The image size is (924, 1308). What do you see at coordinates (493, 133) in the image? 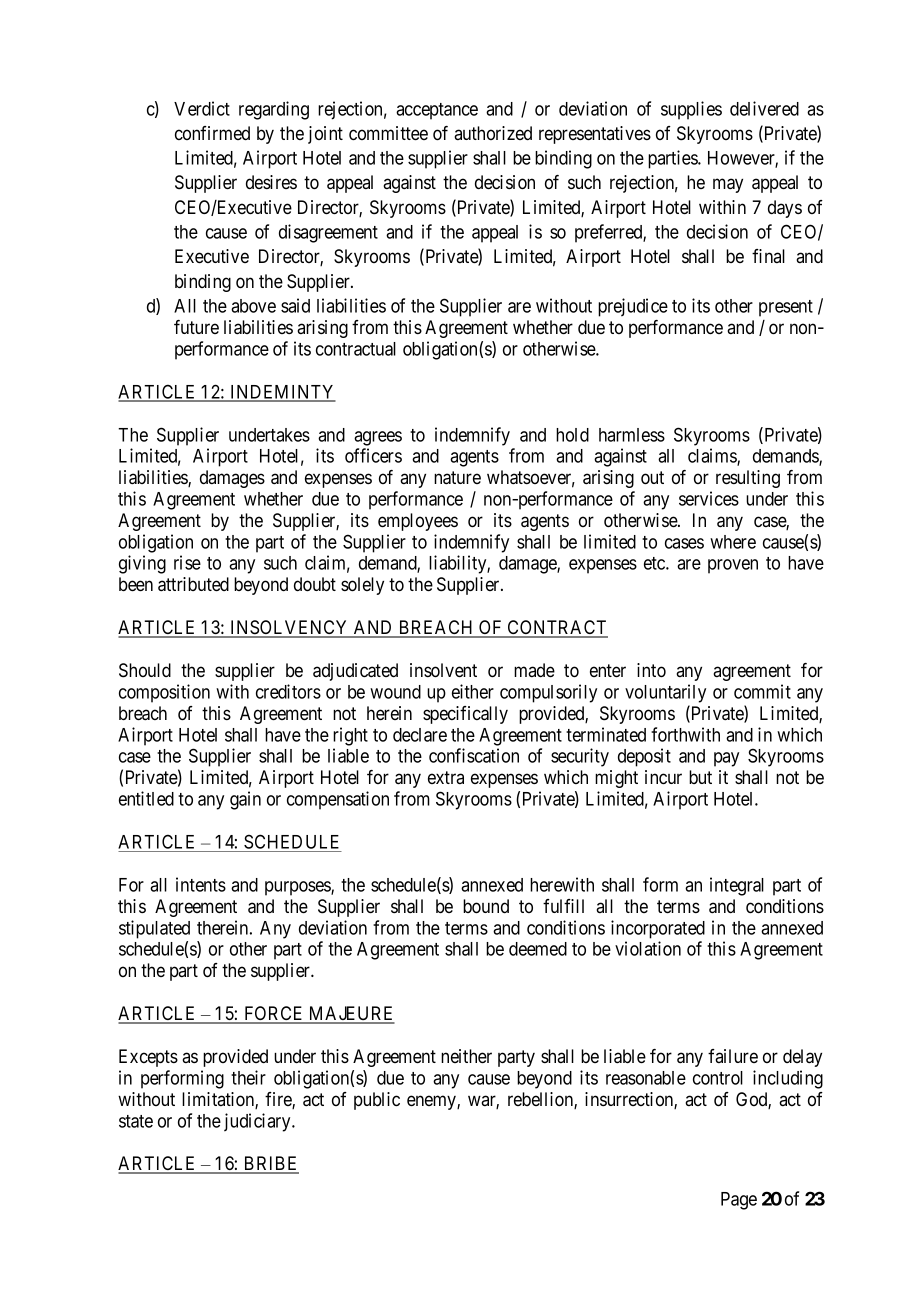
I see `authorized` at bounding box center [493, 133].
